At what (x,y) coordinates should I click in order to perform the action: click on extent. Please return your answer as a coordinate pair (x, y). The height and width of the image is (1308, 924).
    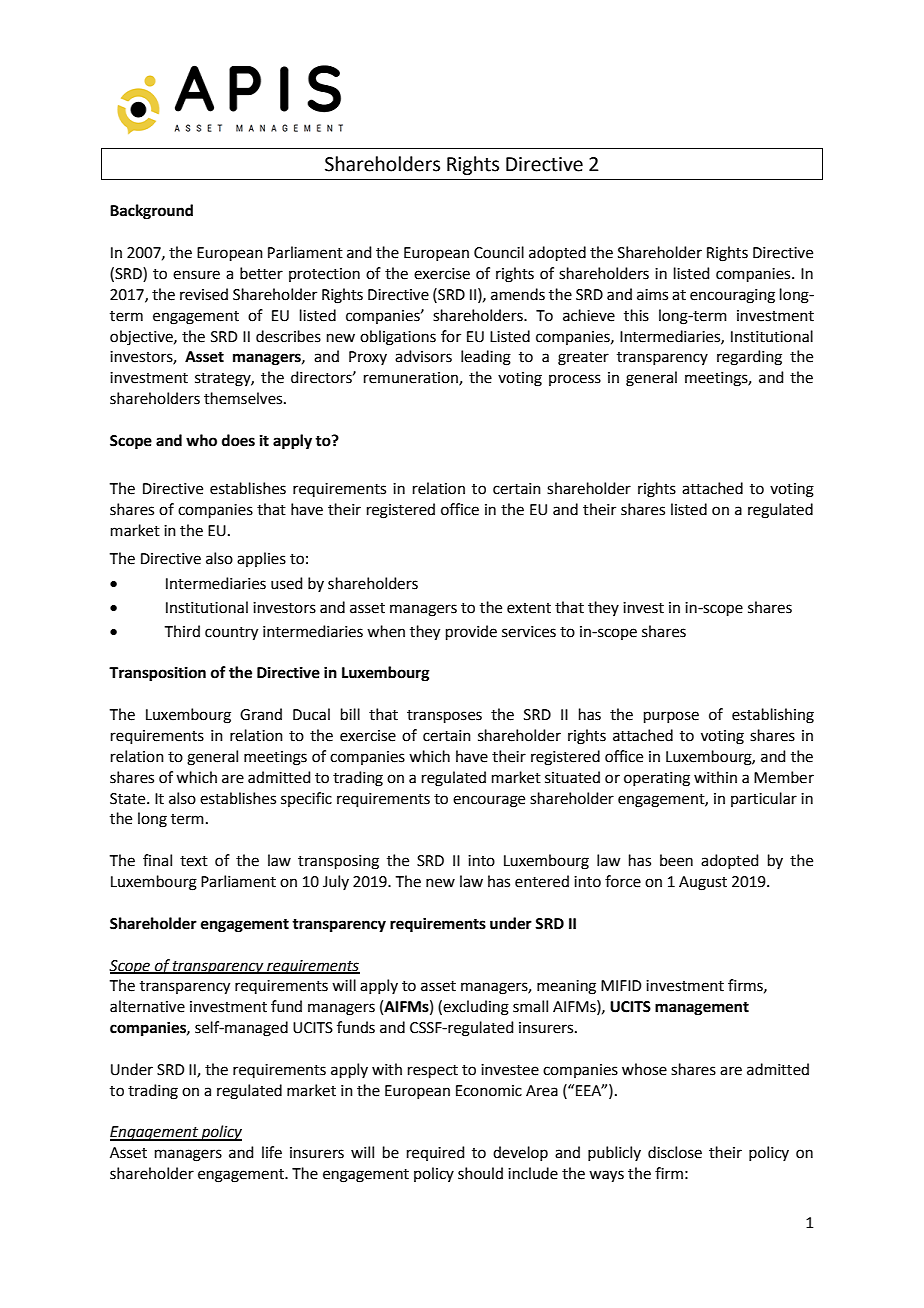
    Looking at the image, I should click on (529, 608).
